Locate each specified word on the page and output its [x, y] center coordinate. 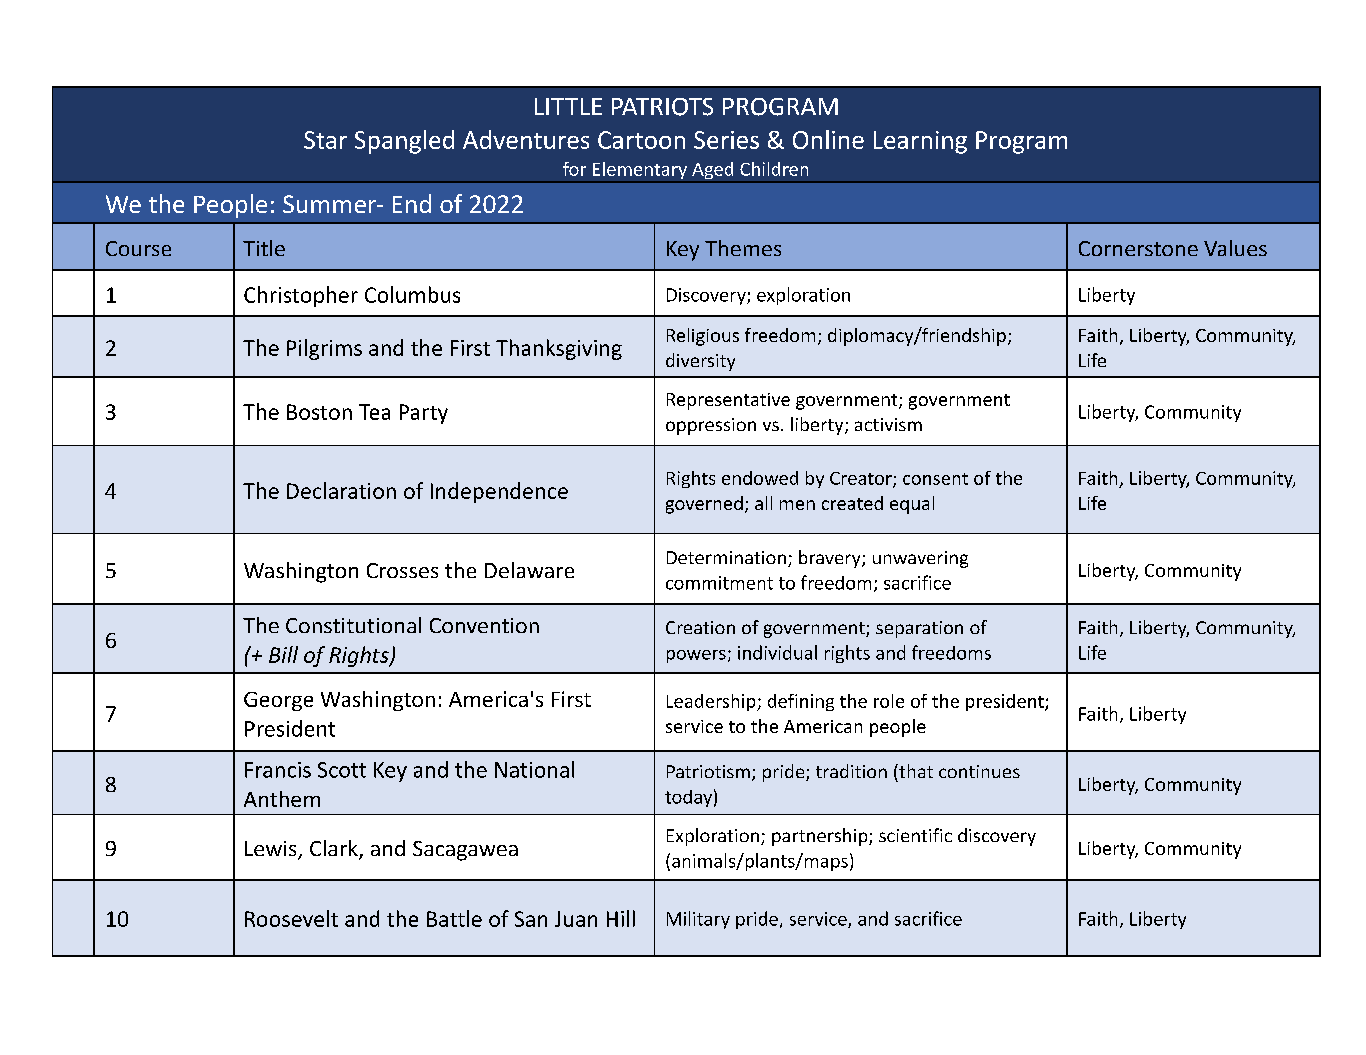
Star [325, 140]
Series [726, 140]
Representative [728, 401]
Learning [920, 142]
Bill [283, 654]
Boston [319, 412]
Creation [700, 627]
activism [888, 424]
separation [919, 629]
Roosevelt [291, 918]
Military [698, 920]
